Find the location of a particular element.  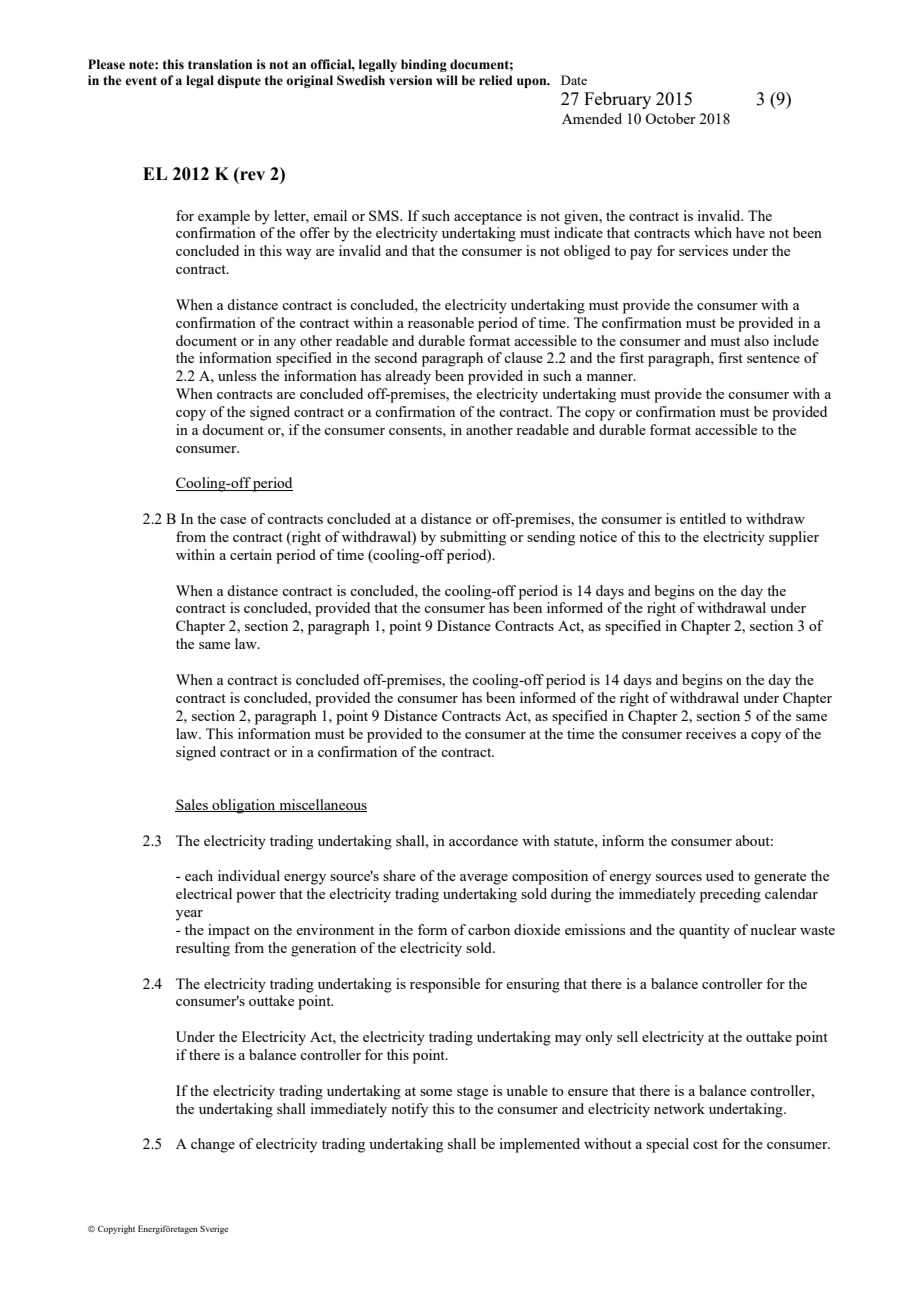

receives is located at coordinates (711, 733).
